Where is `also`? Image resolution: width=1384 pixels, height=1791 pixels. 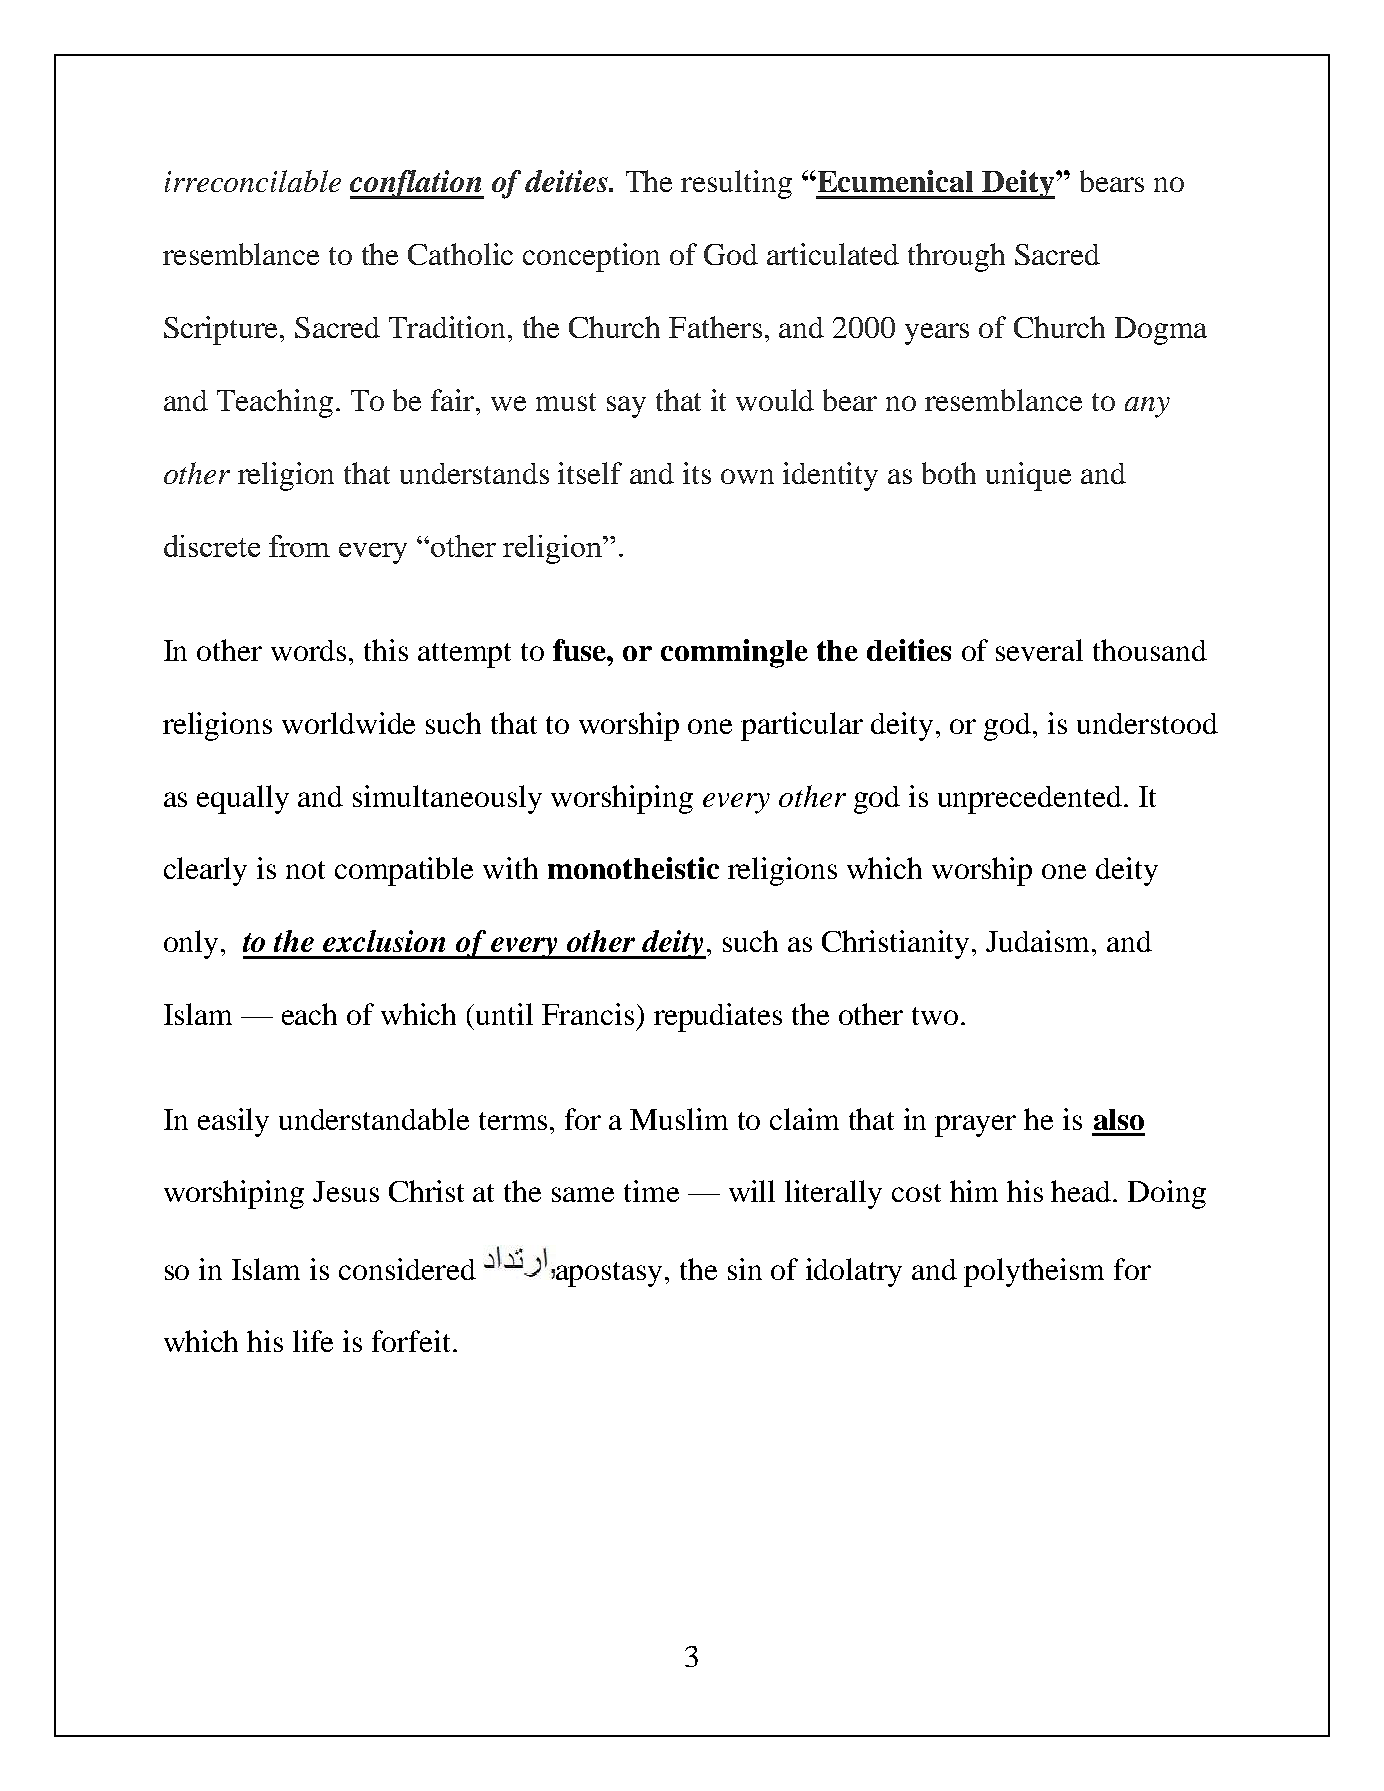
also is located at coordinates (1119, 1119).
